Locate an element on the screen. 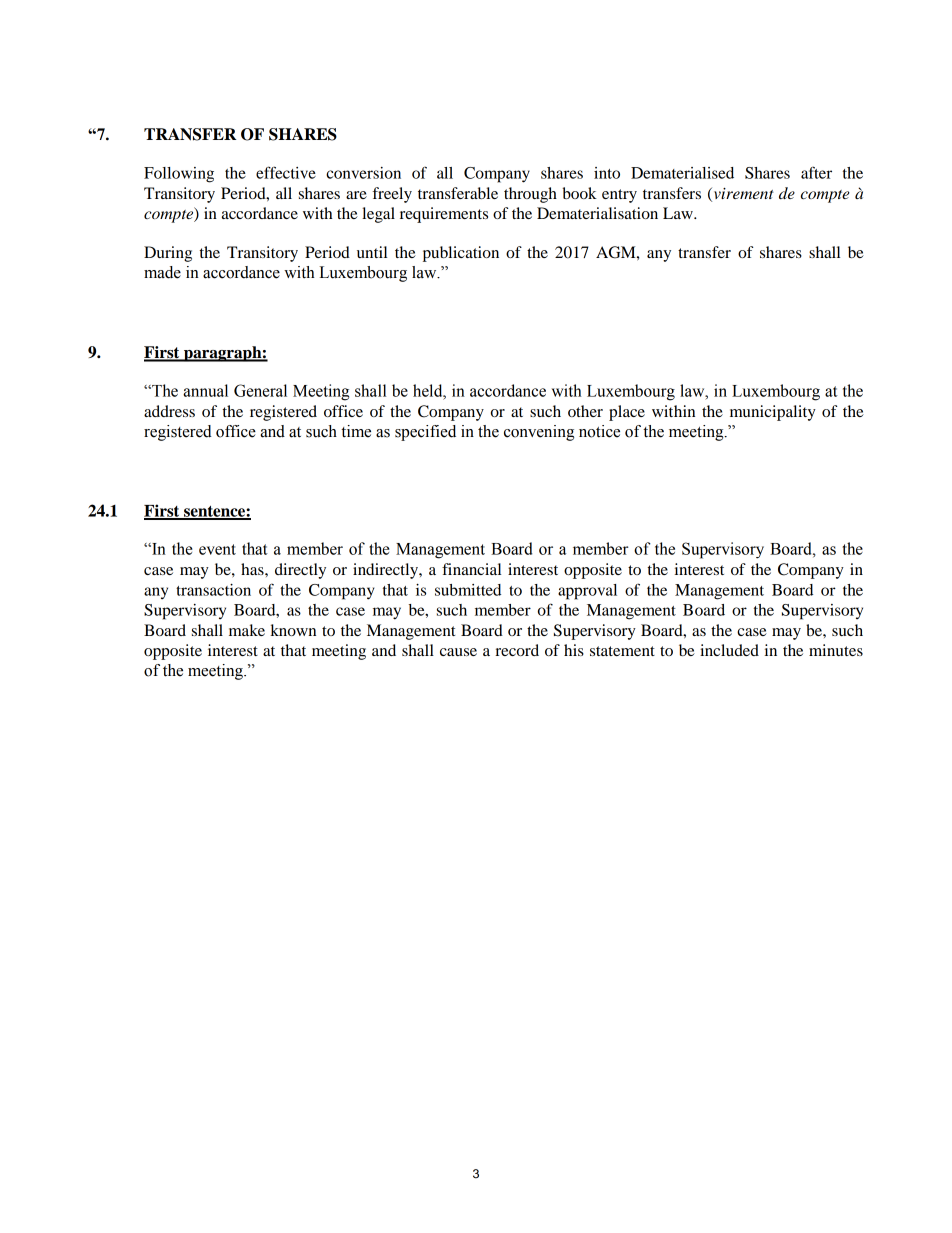 The image size is (952, 1233). through is located at coordinates (530, 195).
